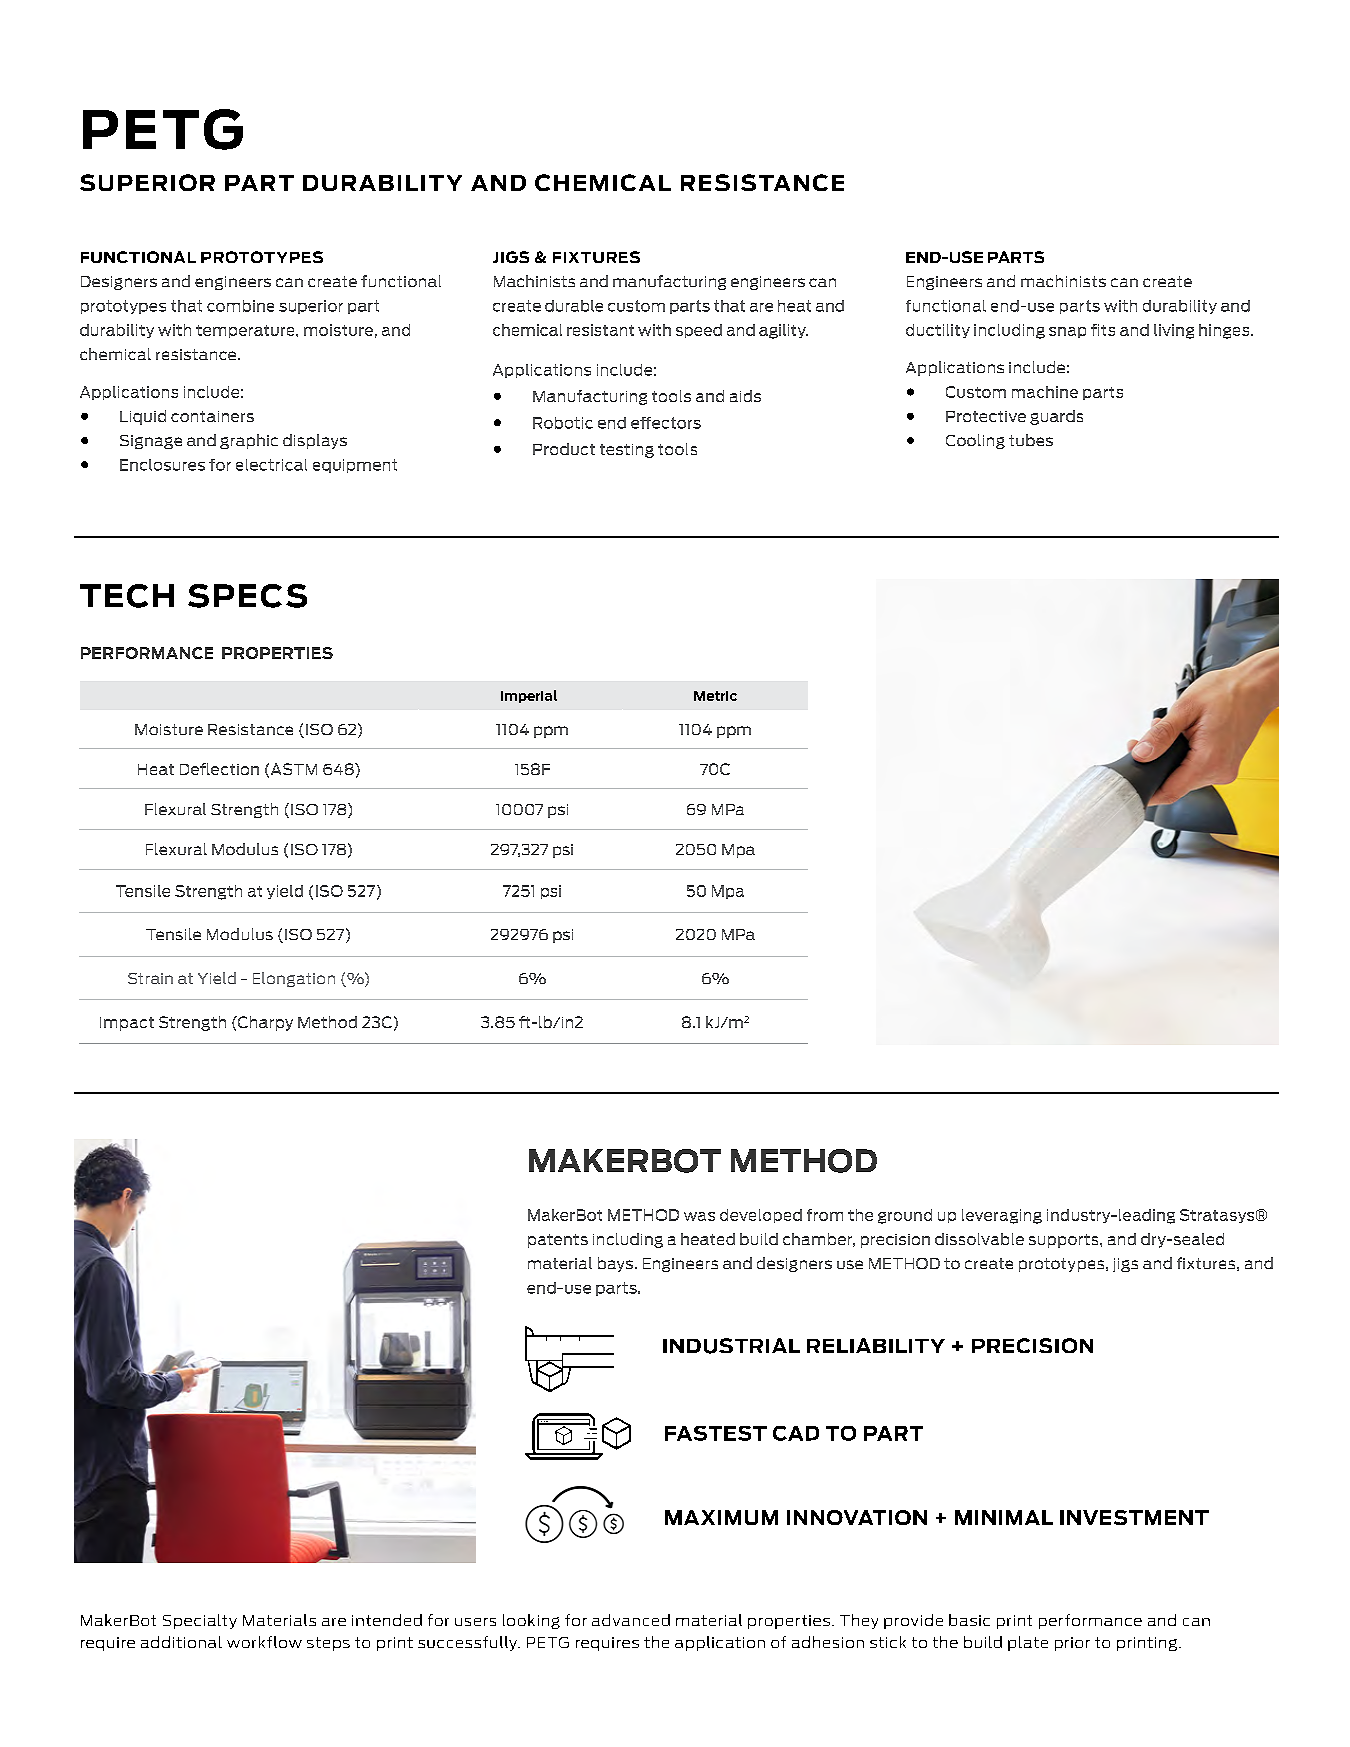 The image size is (1350, 1747). What do you see at coordinates (1002, 1216) in the screenshot?
I see `leveraging` at bounding box center [1002, 1216].
